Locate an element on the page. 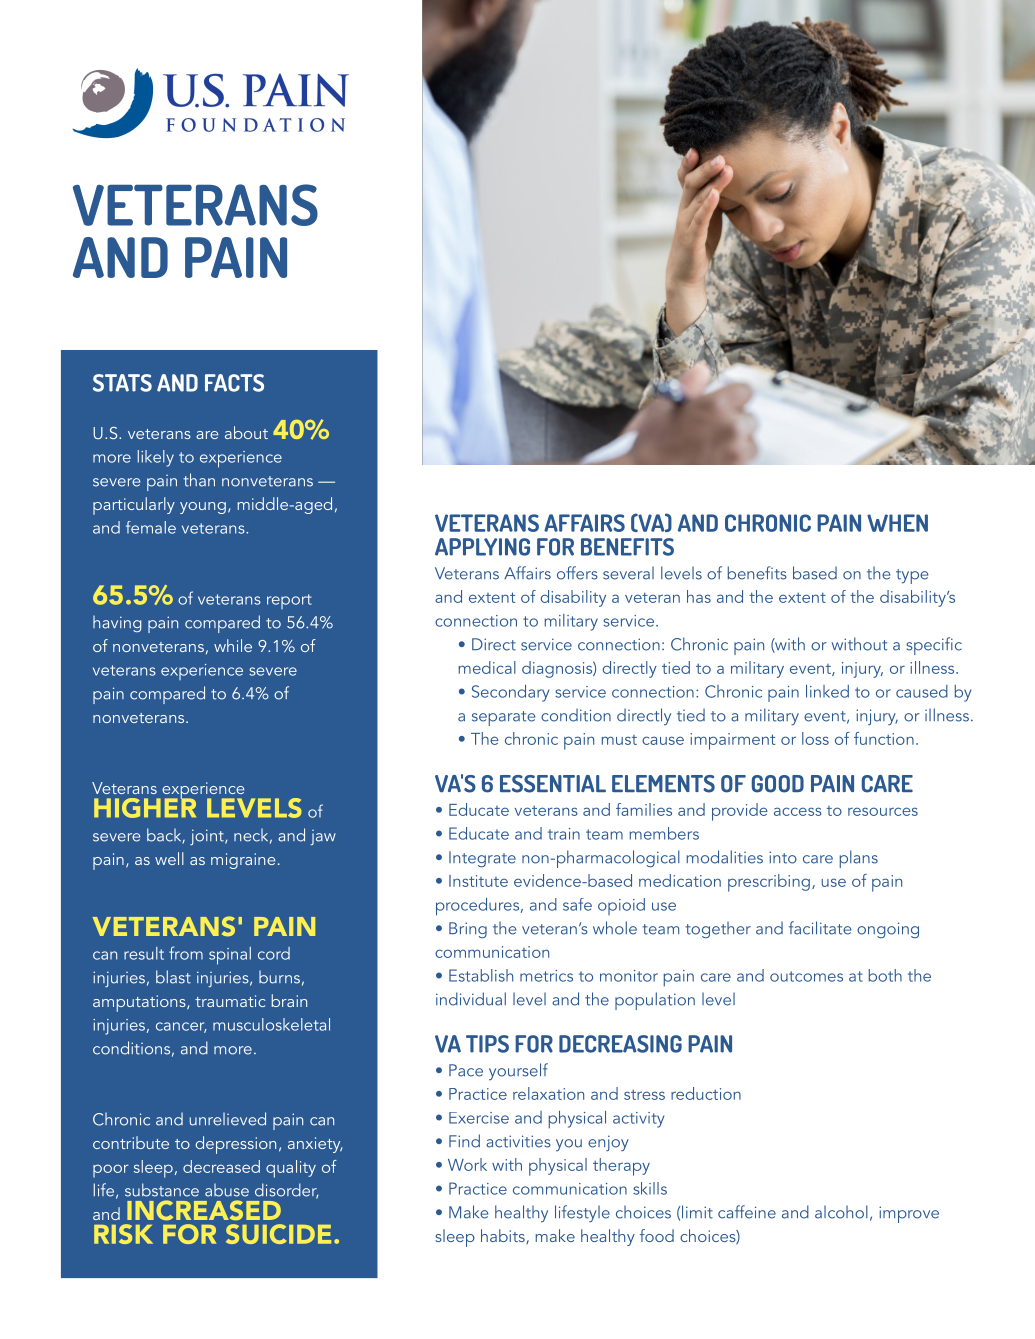 The height and width of the image is (1339, 1035). female is located at coordinates (151, 527).
